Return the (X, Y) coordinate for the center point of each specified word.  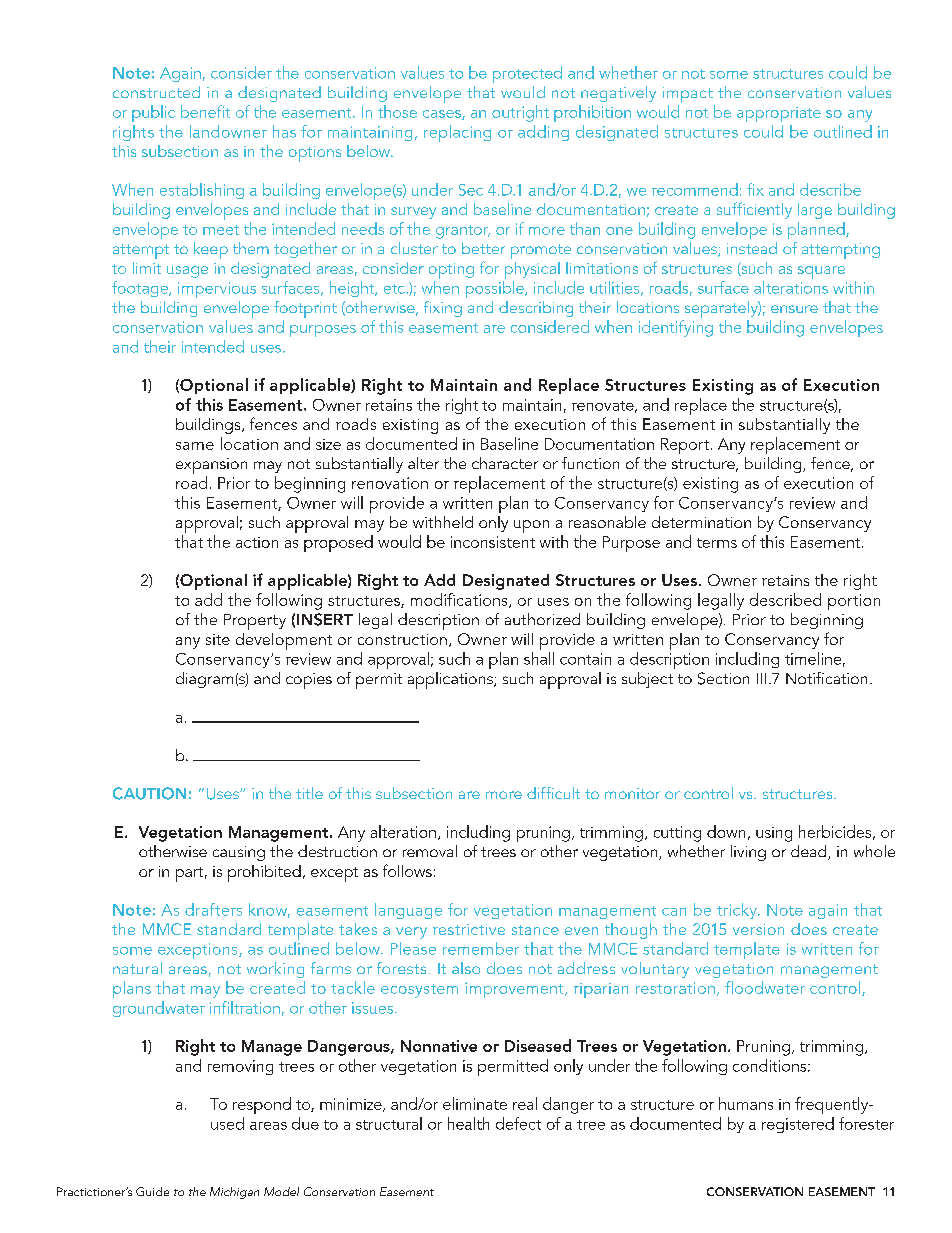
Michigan (234, 1193)
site (218, 639)
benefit (205, 111)
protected (527, 74)
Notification (826, 678)
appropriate (779, 114)
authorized (542, 619)
